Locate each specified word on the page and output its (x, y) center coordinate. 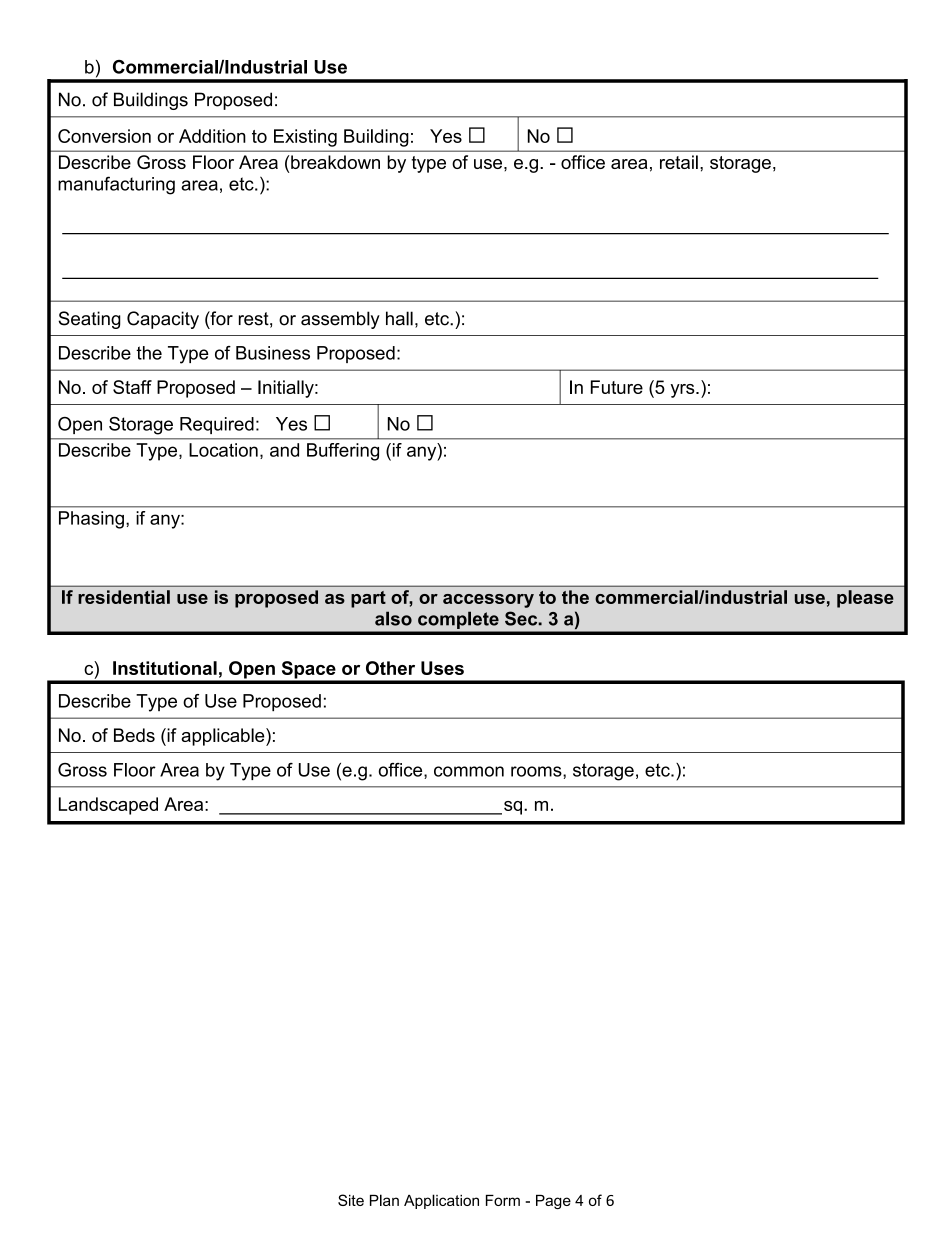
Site (351, 1200)
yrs (684, 391)
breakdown (335, 162)
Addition (212, 136)
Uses (442, 668)
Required (217, 425)
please (865, 599)
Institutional (165, 668)
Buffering (343, 452)
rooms (537, 771)
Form (503, 1200)
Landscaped (108, 806)
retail (679, 162)
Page (553, 1202)
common (469, 771)
